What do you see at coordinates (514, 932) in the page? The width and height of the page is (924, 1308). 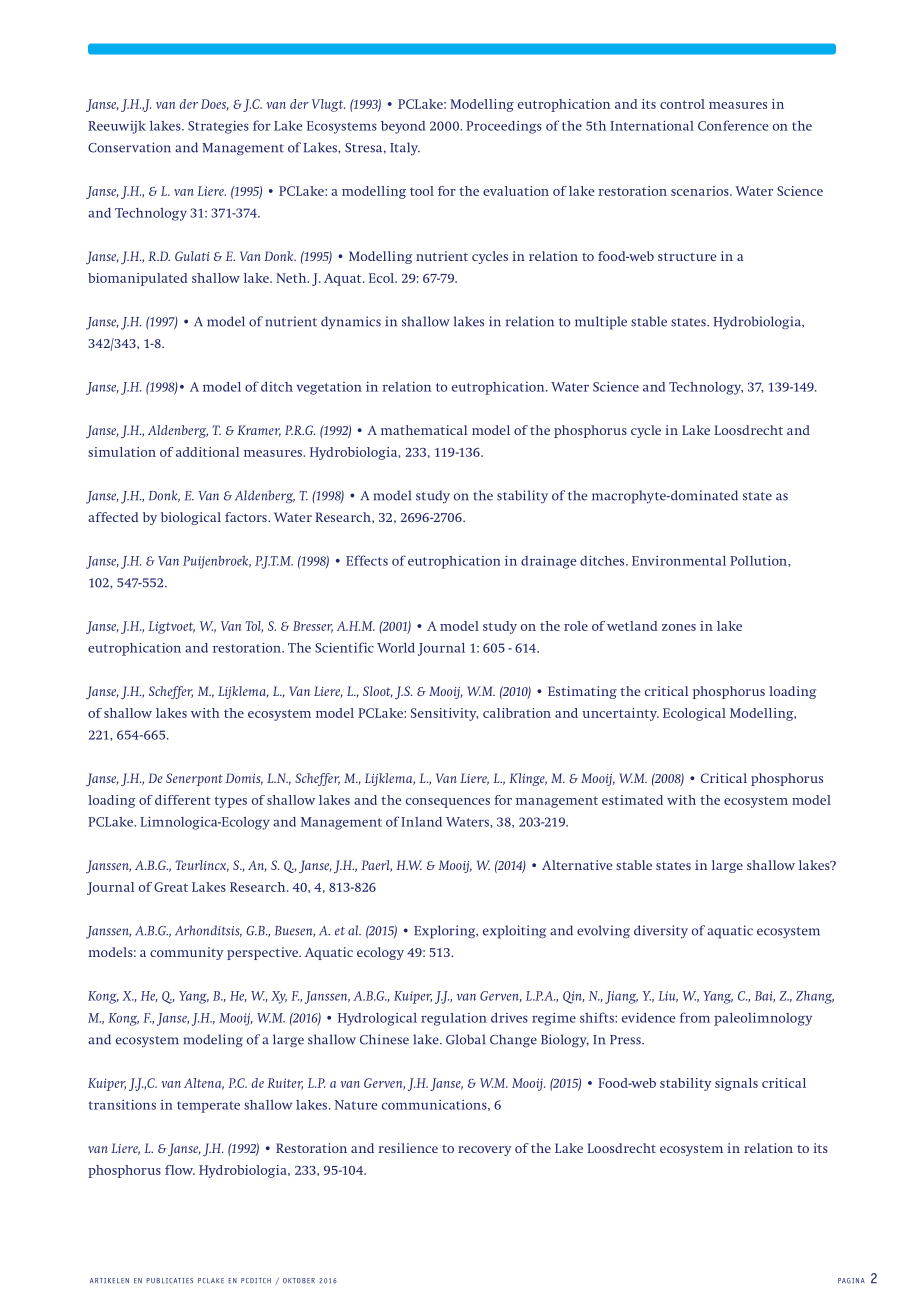 I see `exploiting` at bounding box center [514, 932].
